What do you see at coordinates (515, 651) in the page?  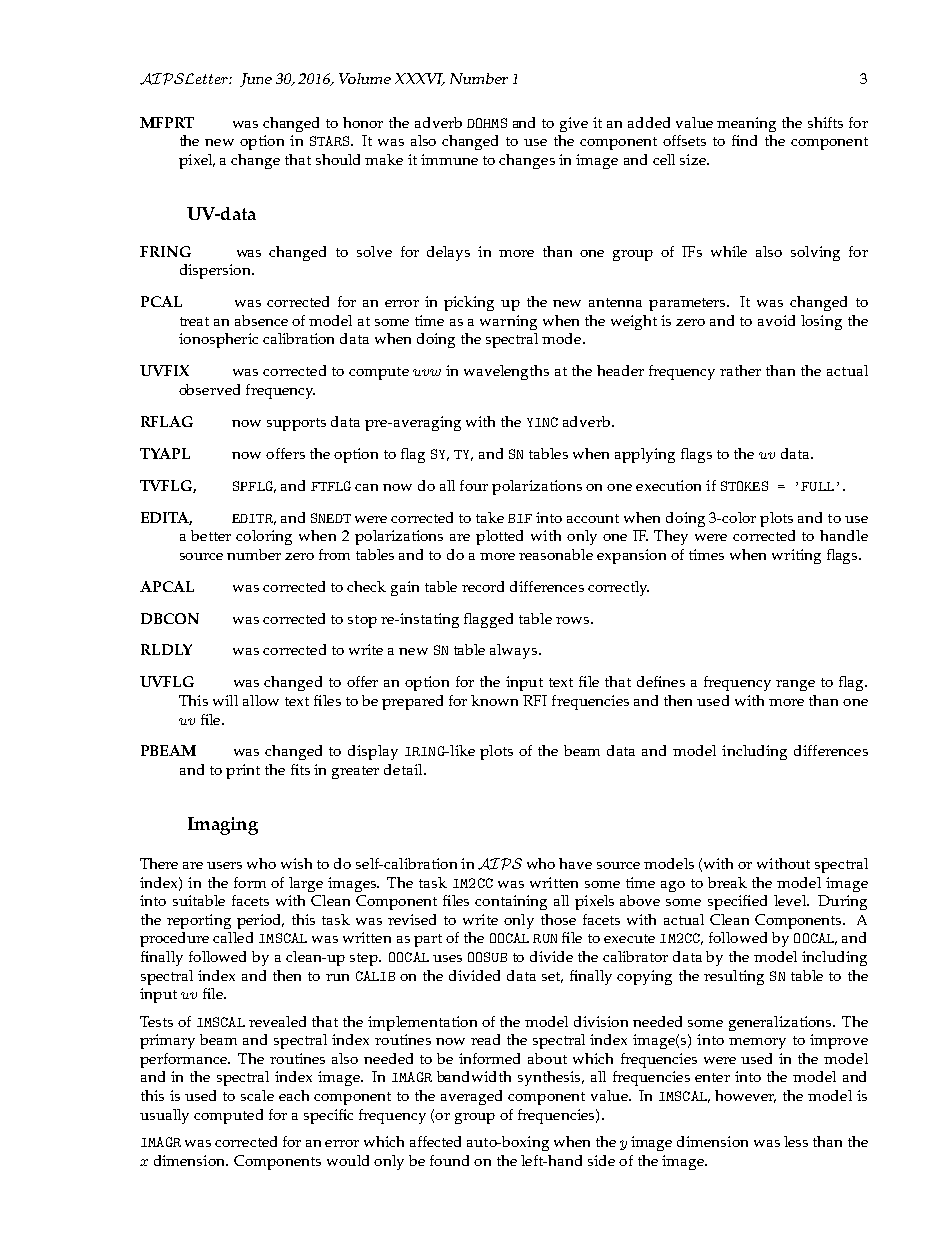 I see `always` at bounding box center [515, 651].
